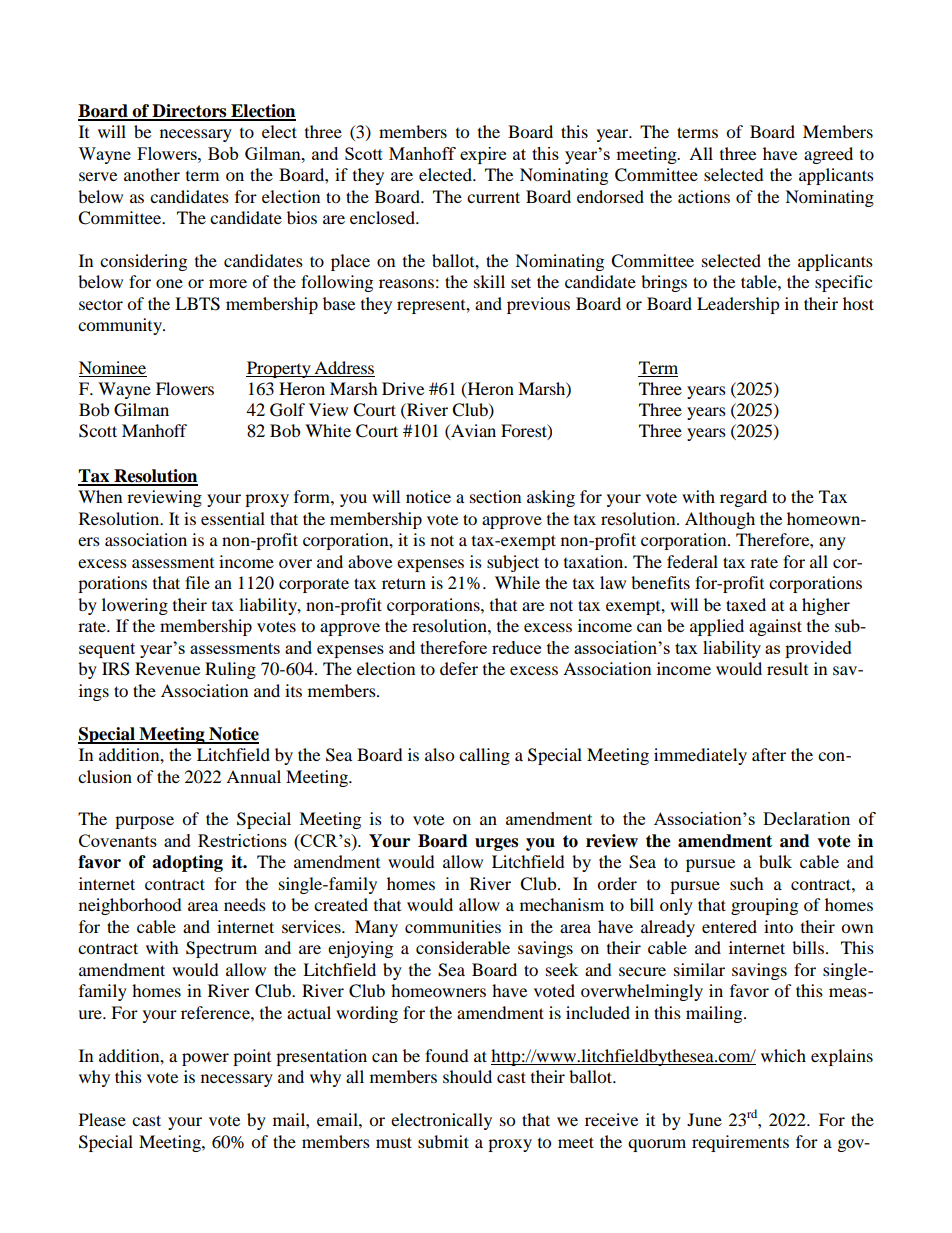  Describe the element at coordinates (828, 155) in the screenshot. I see `agreed` at that location.
